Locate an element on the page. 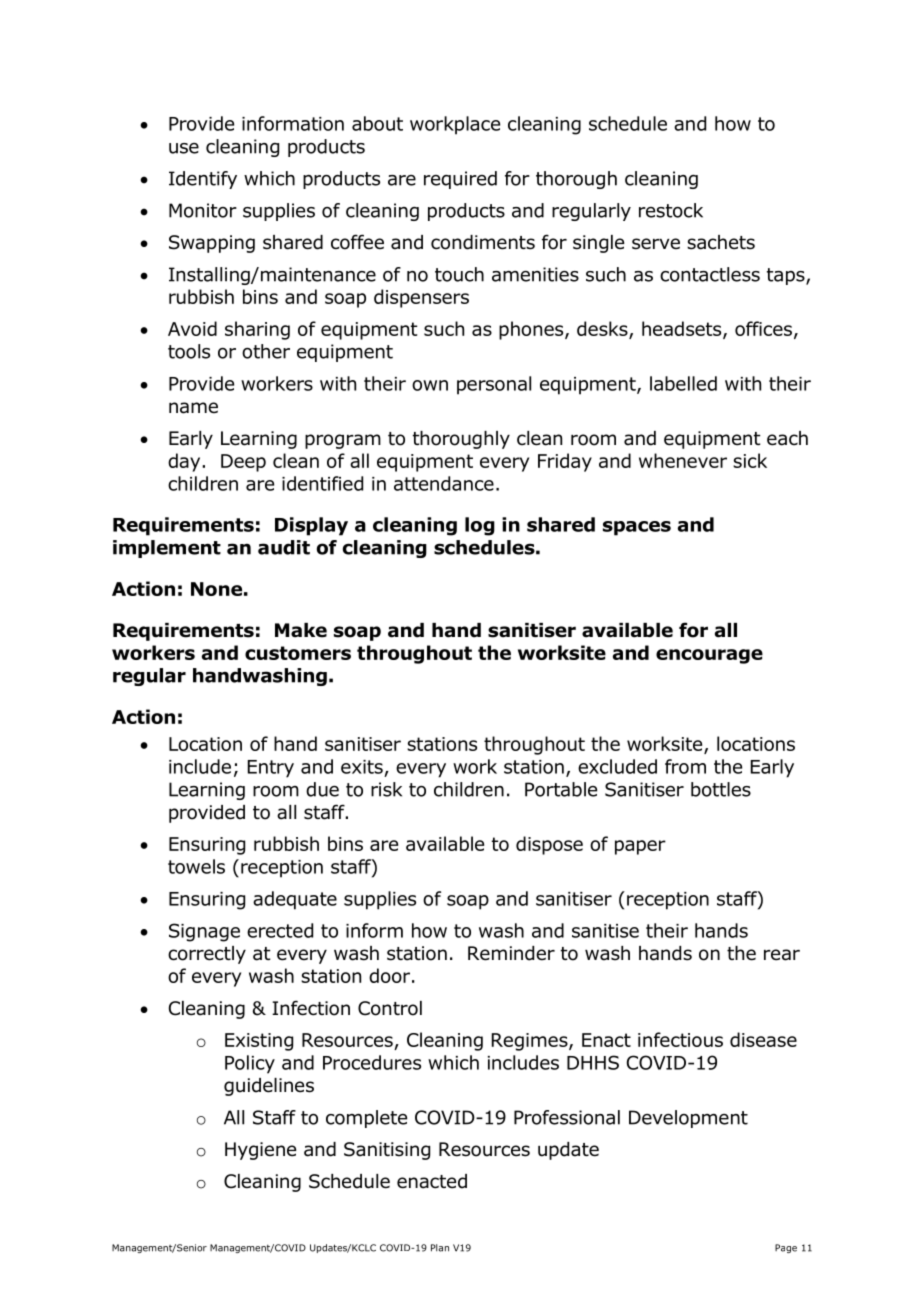 The image size is (924, 1308). Identify is located at coordinates (203, 180).
